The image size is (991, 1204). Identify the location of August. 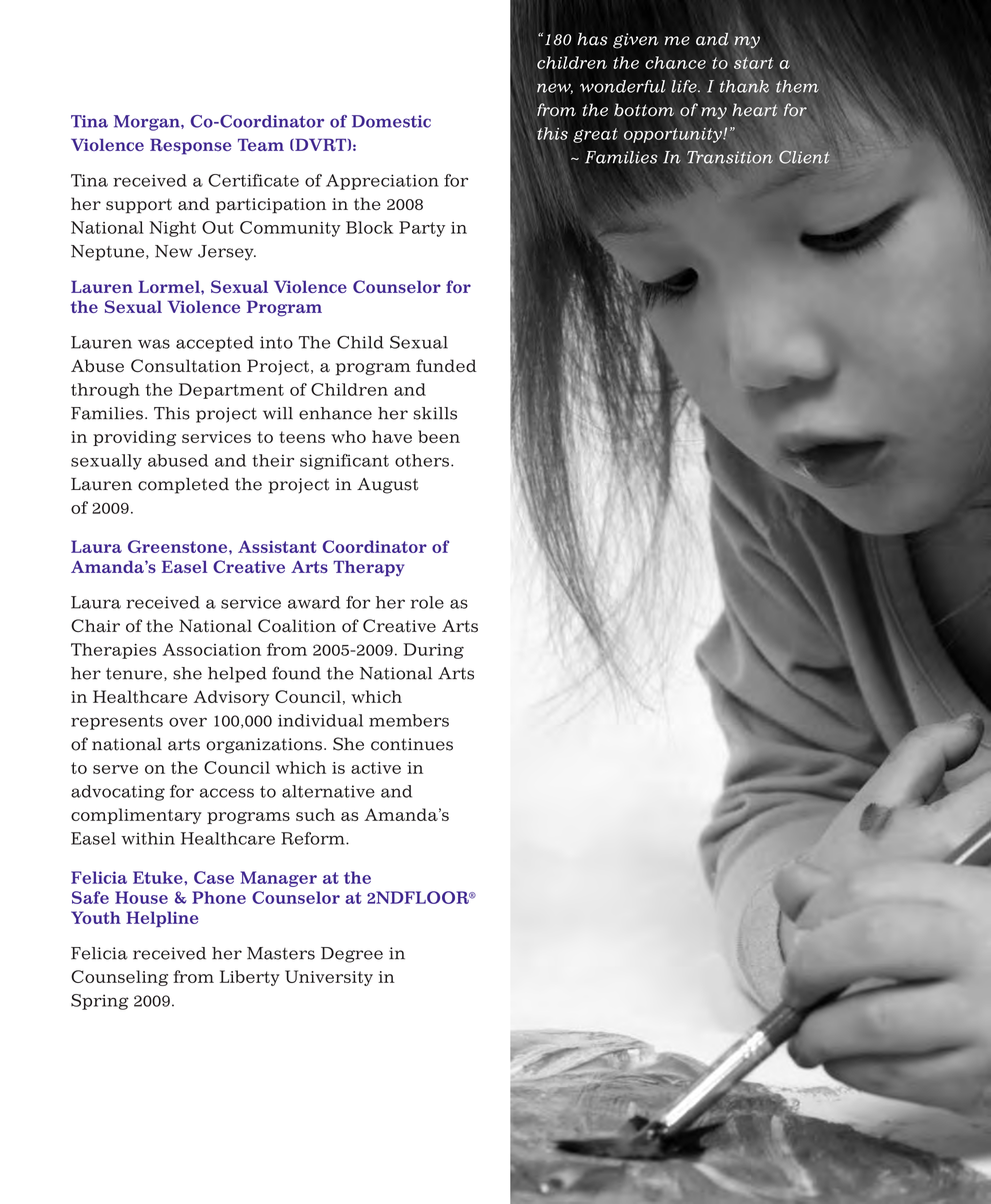
(387, 486).
